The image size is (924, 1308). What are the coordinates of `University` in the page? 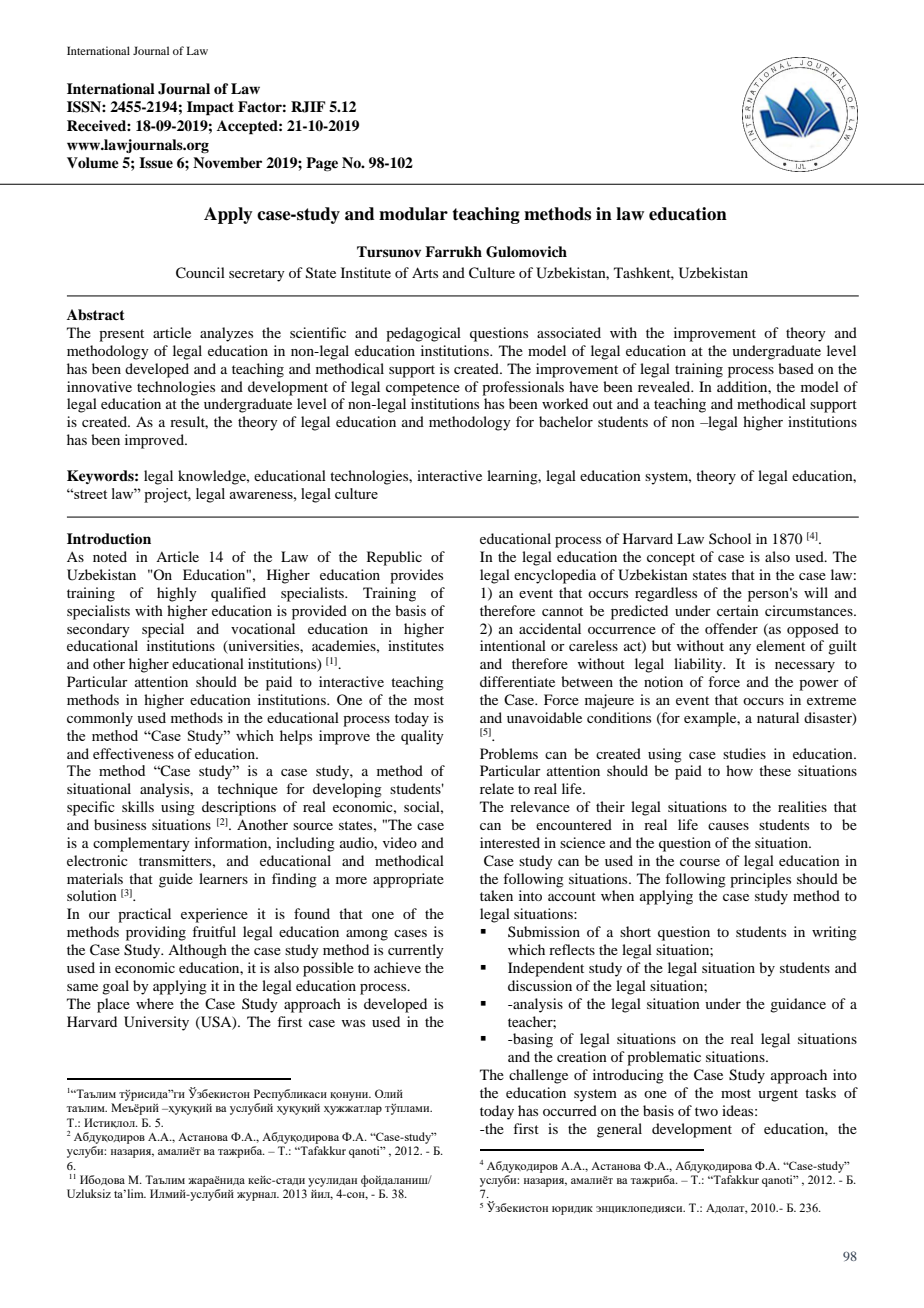 It's located at (156, 1023).
